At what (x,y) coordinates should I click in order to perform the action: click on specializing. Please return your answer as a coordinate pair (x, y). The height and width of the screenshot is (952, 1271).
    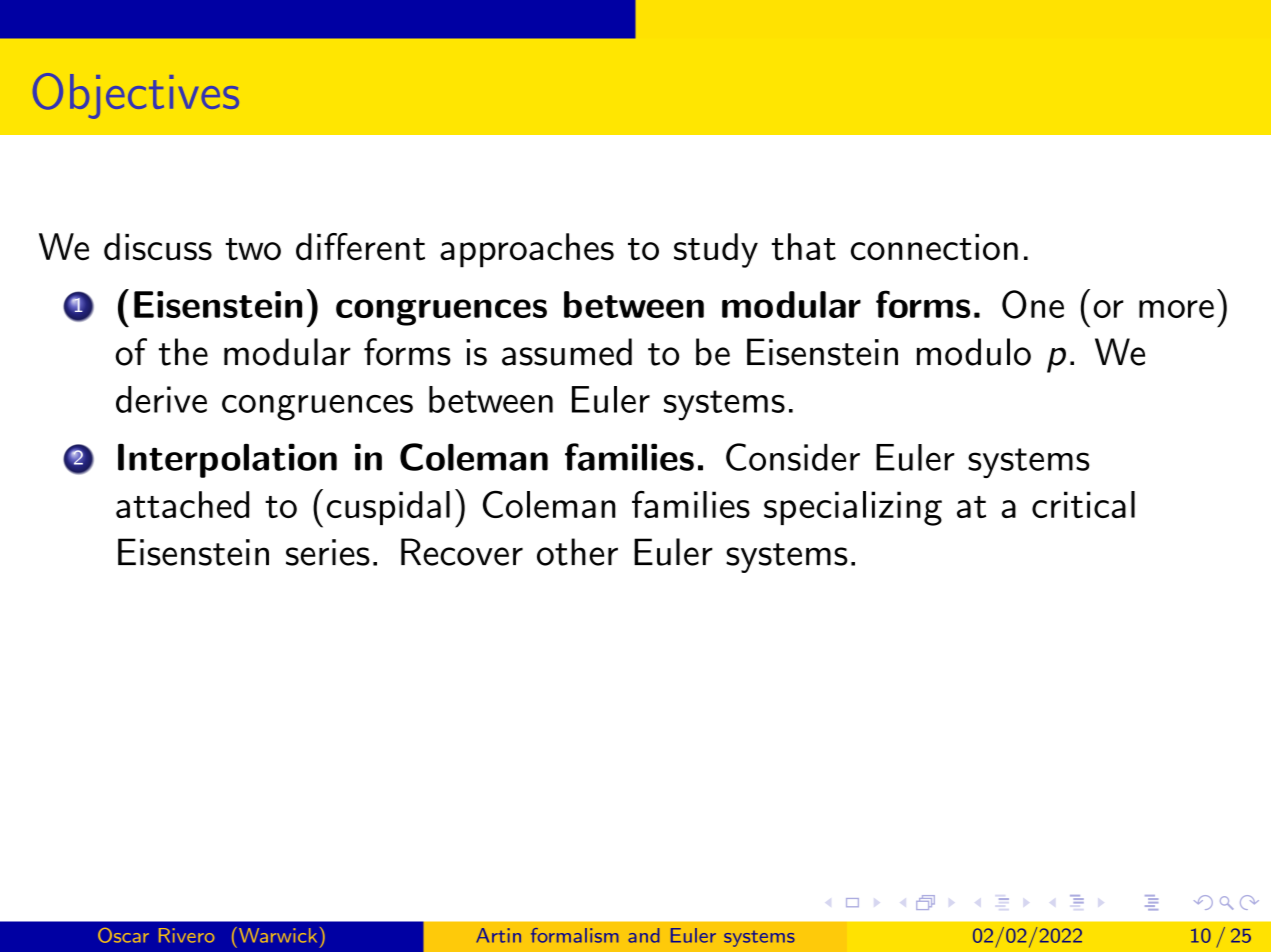
    Looking at the image, I should click on (853, 508).
